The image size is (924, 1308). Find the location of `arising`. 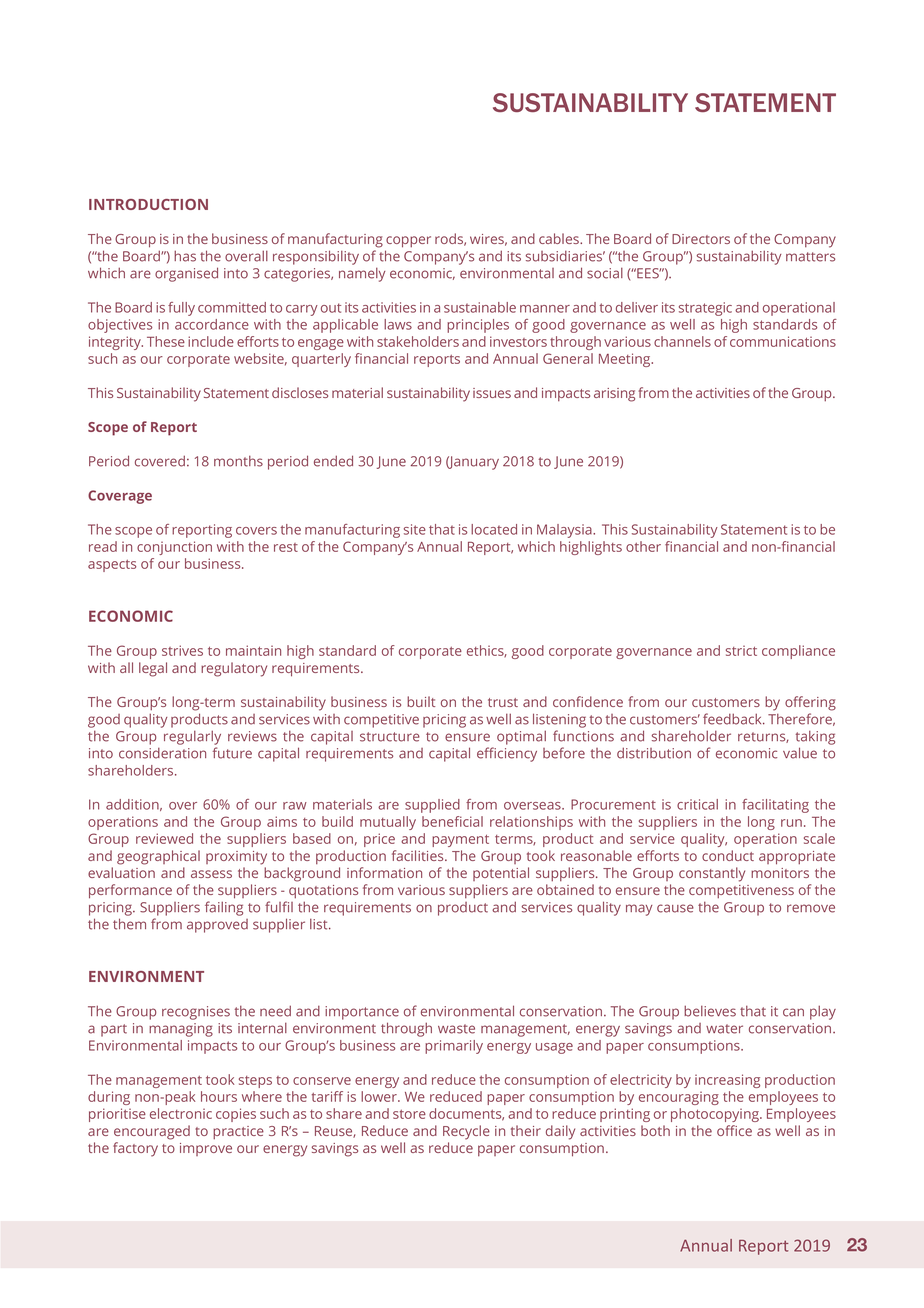

arising is located at coordinates (614, 395).
